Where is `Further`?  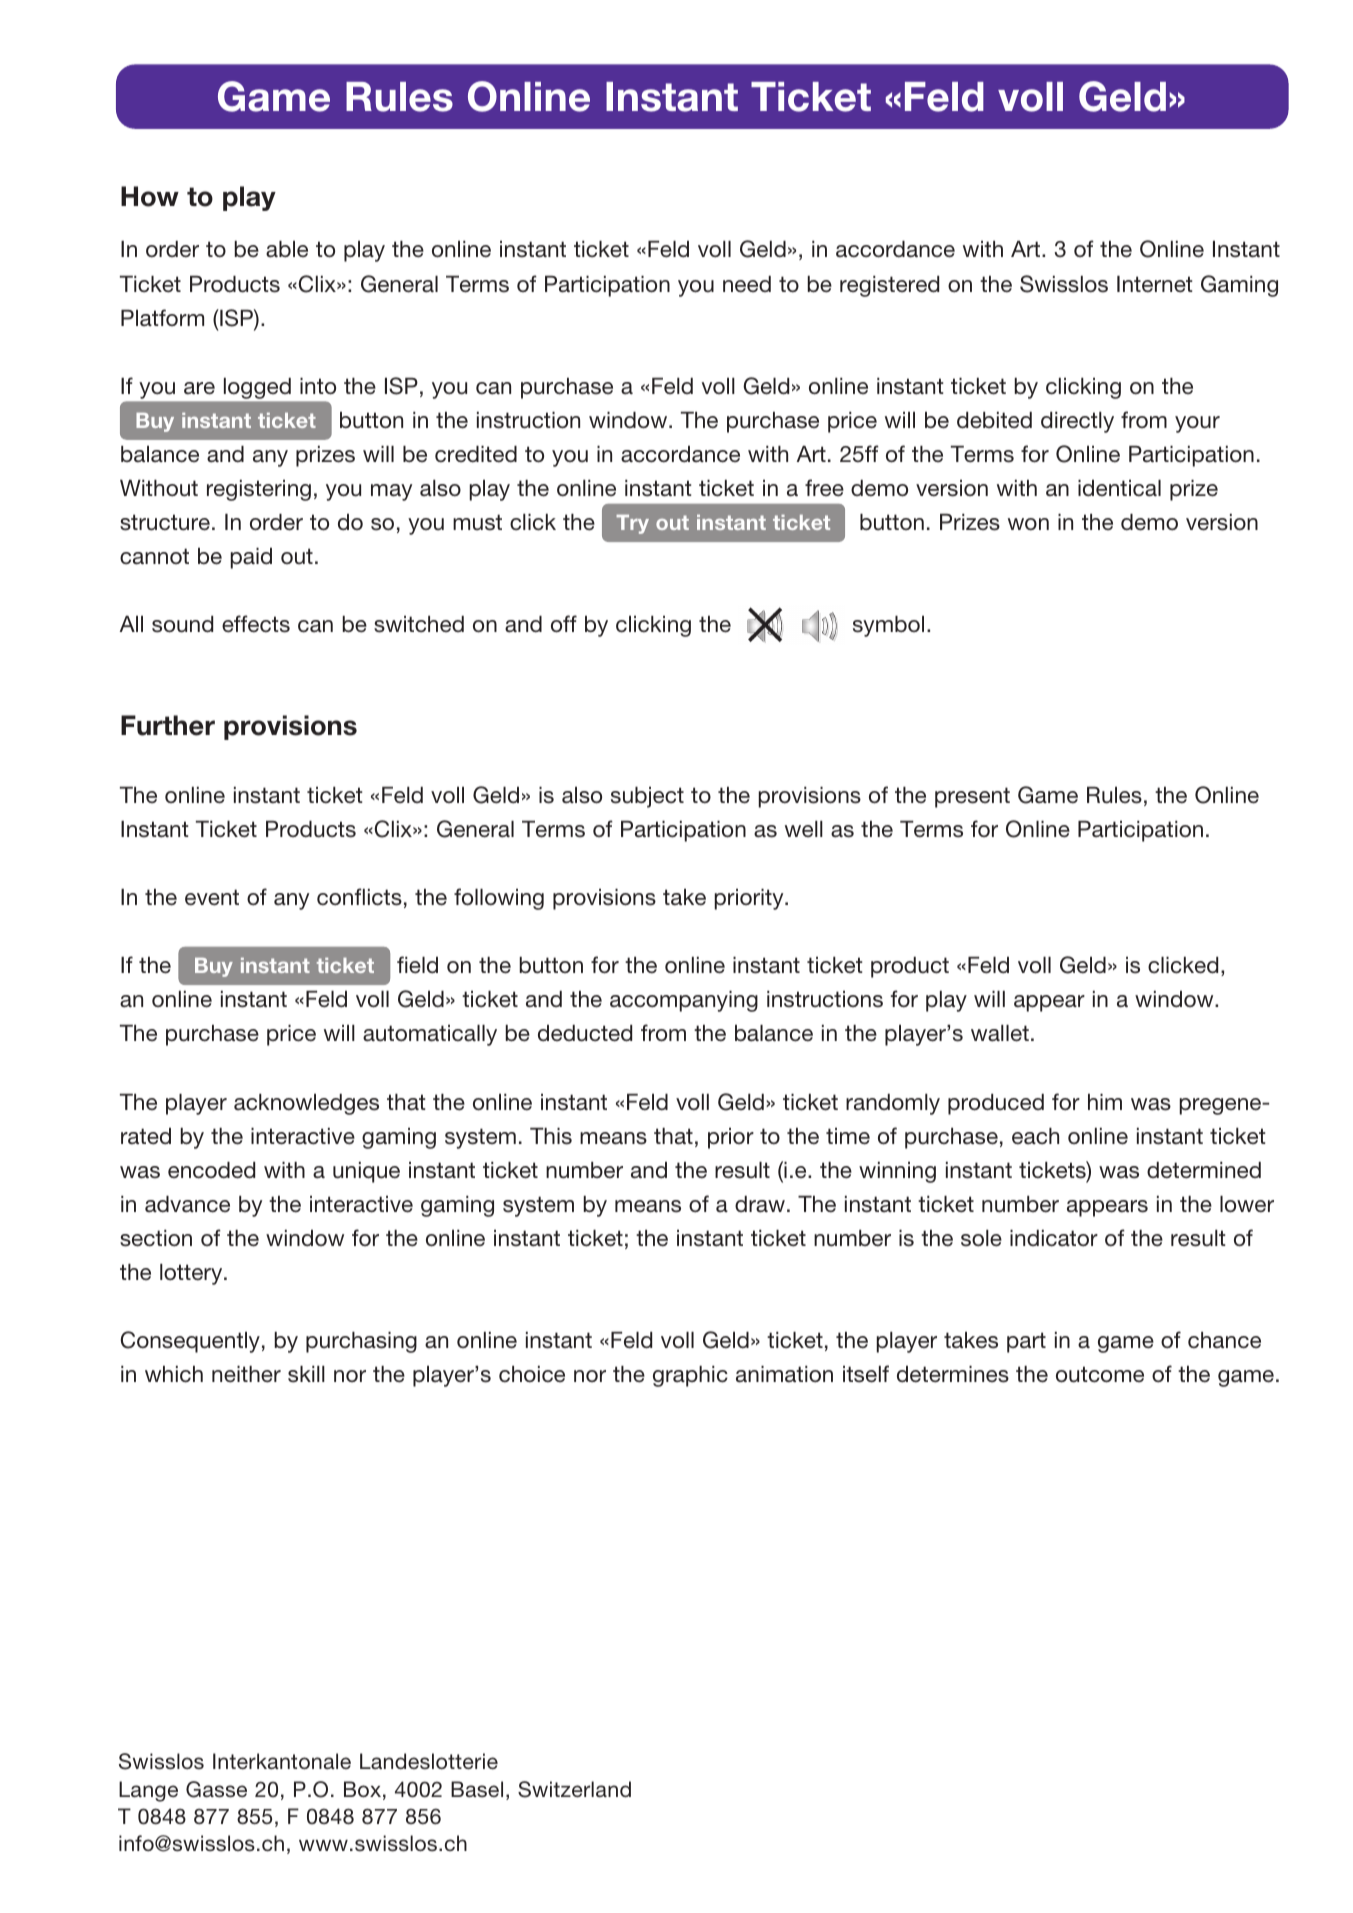
Further is located at coordinates (168, 725).
